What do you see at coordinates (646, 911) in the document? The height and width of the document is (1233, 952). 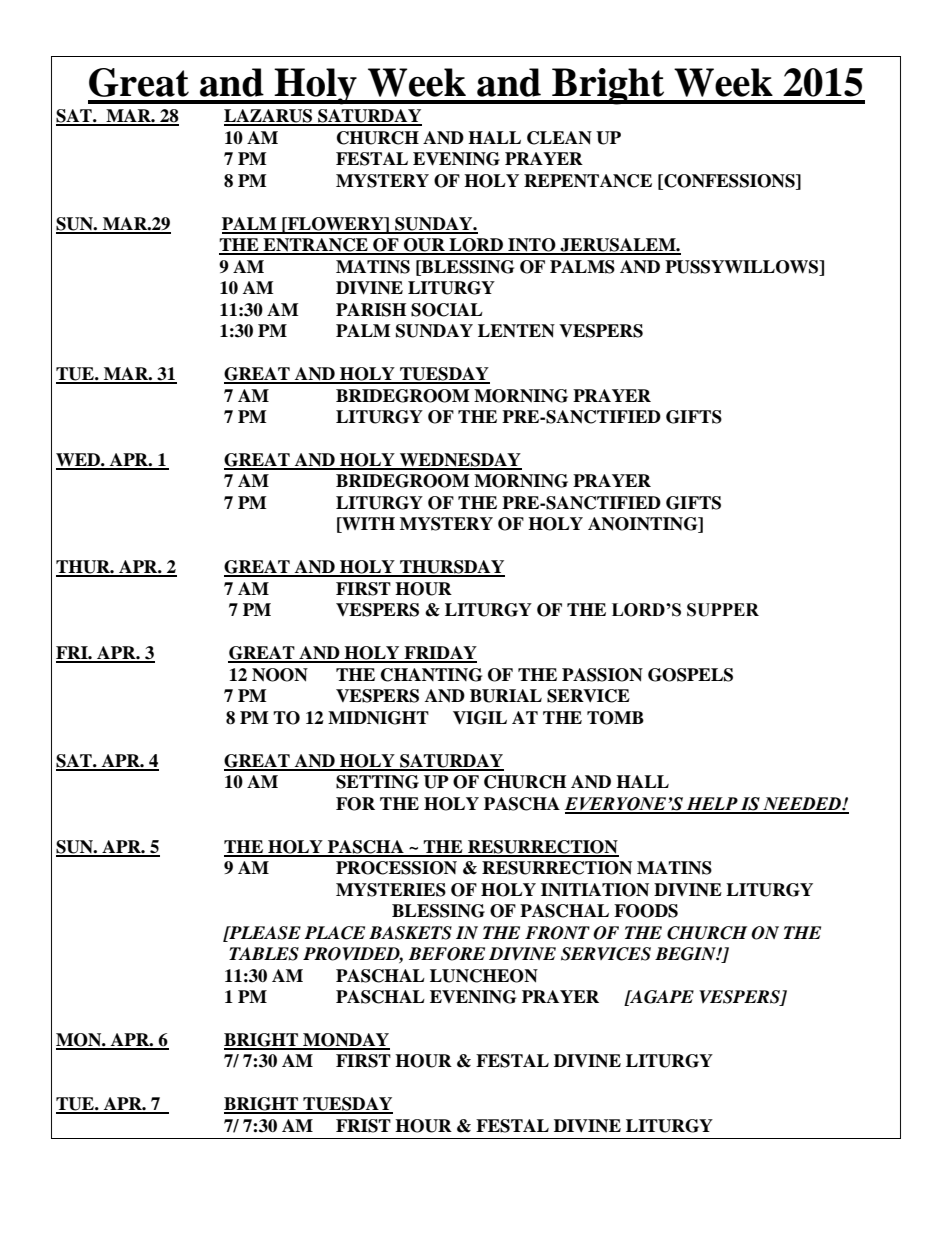 I see `FOODS` at bounding box center [646, 911].
